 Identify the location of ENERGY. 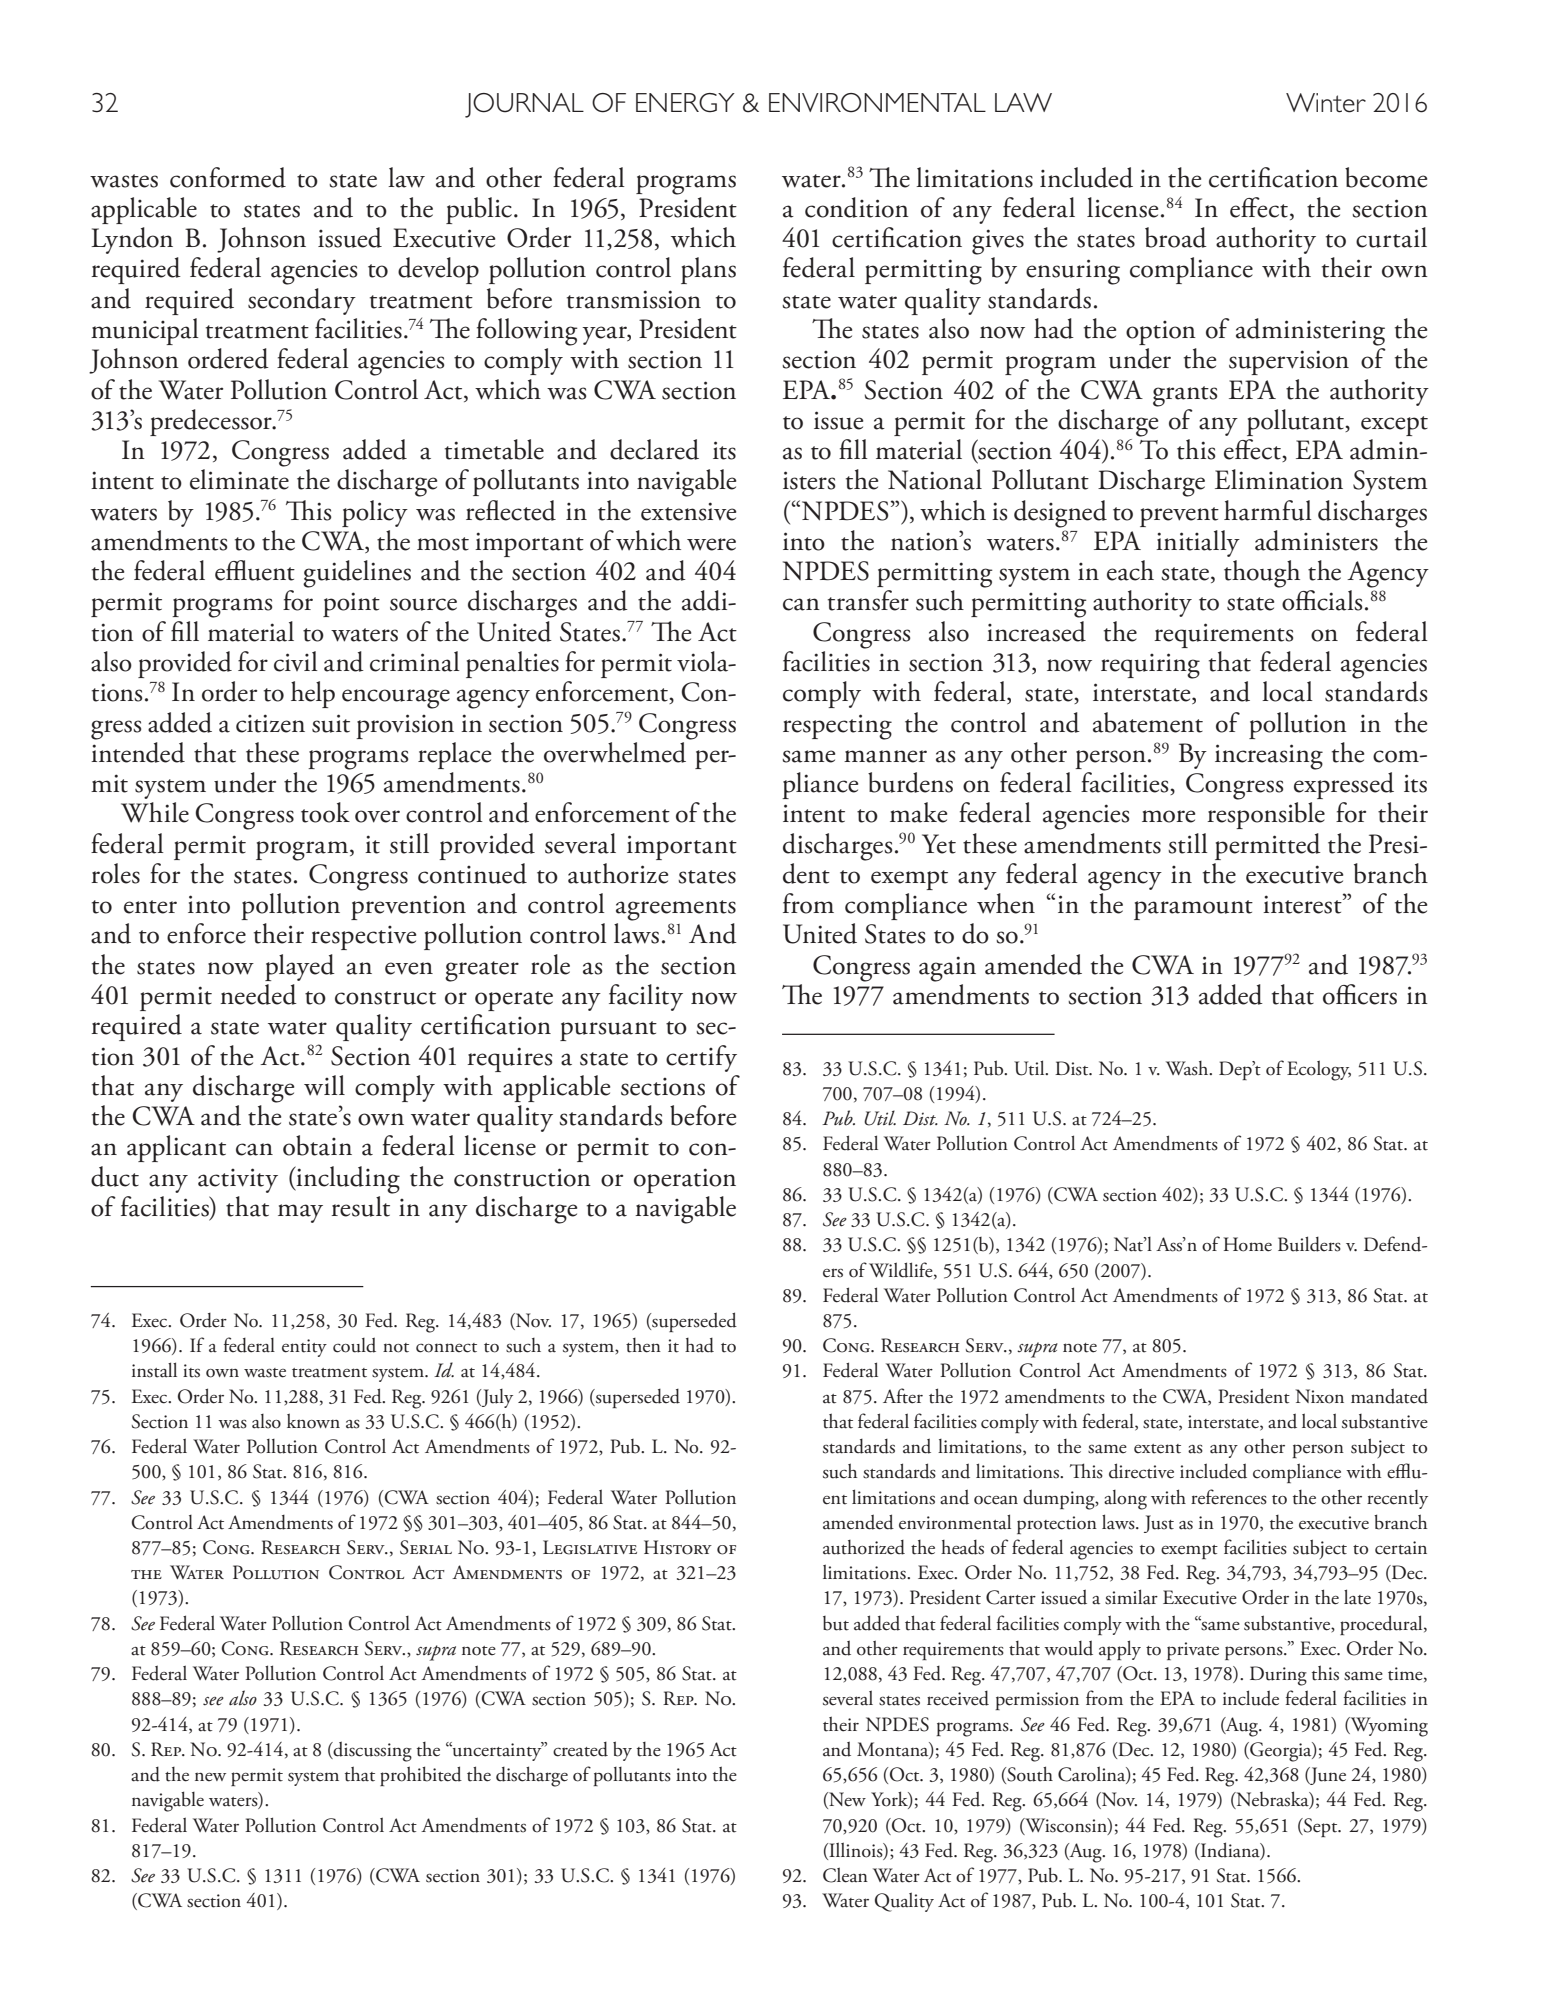
(685, 103).
